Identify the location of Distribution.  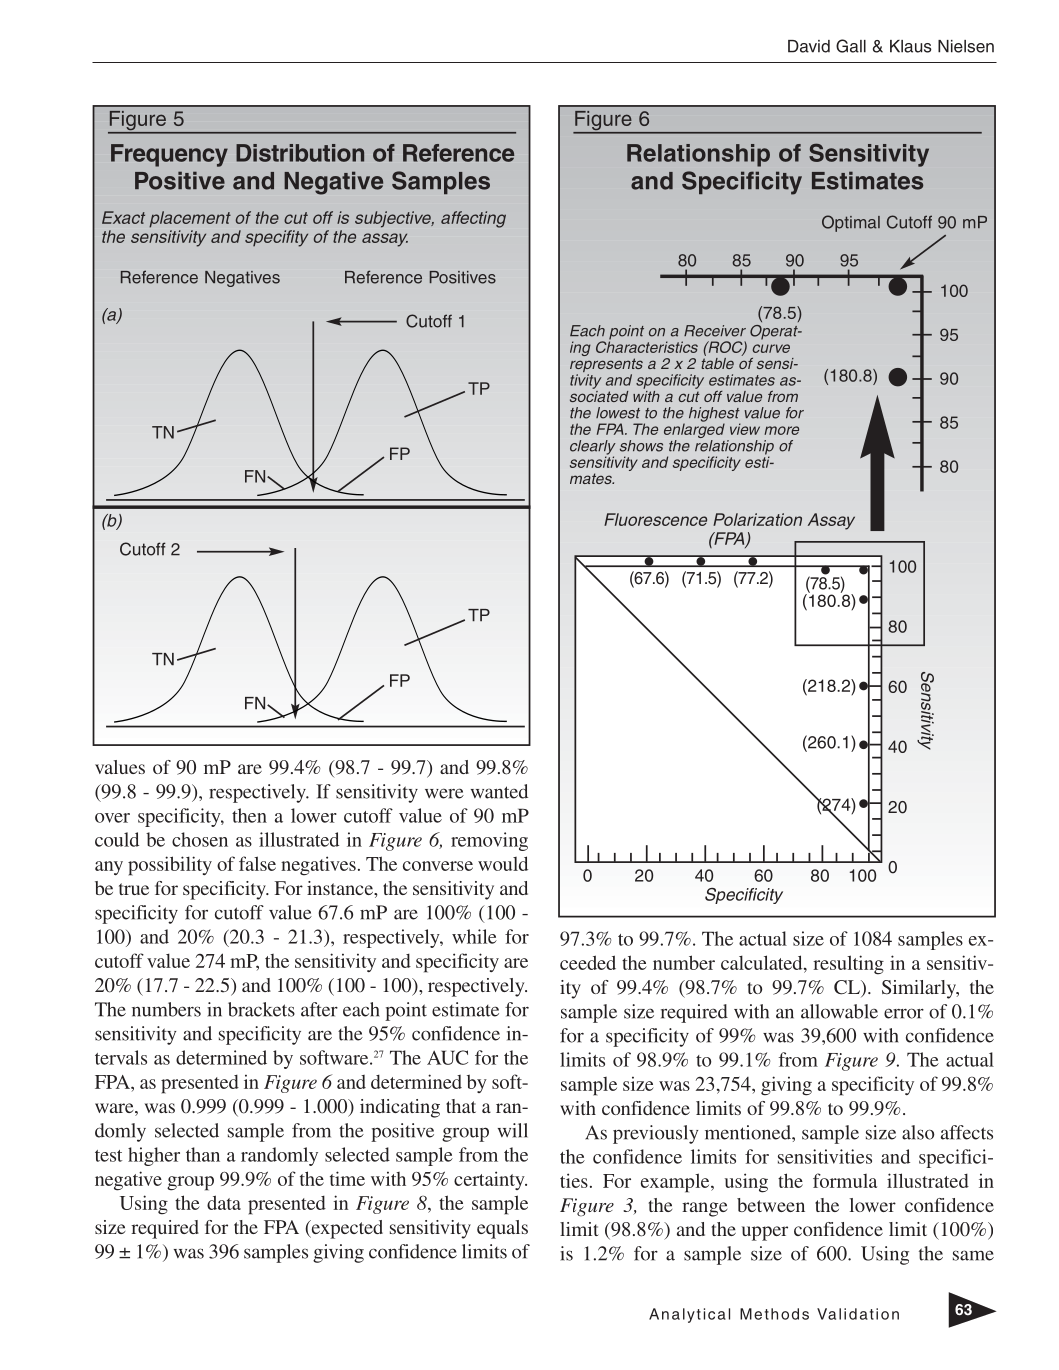
(300, 153).
